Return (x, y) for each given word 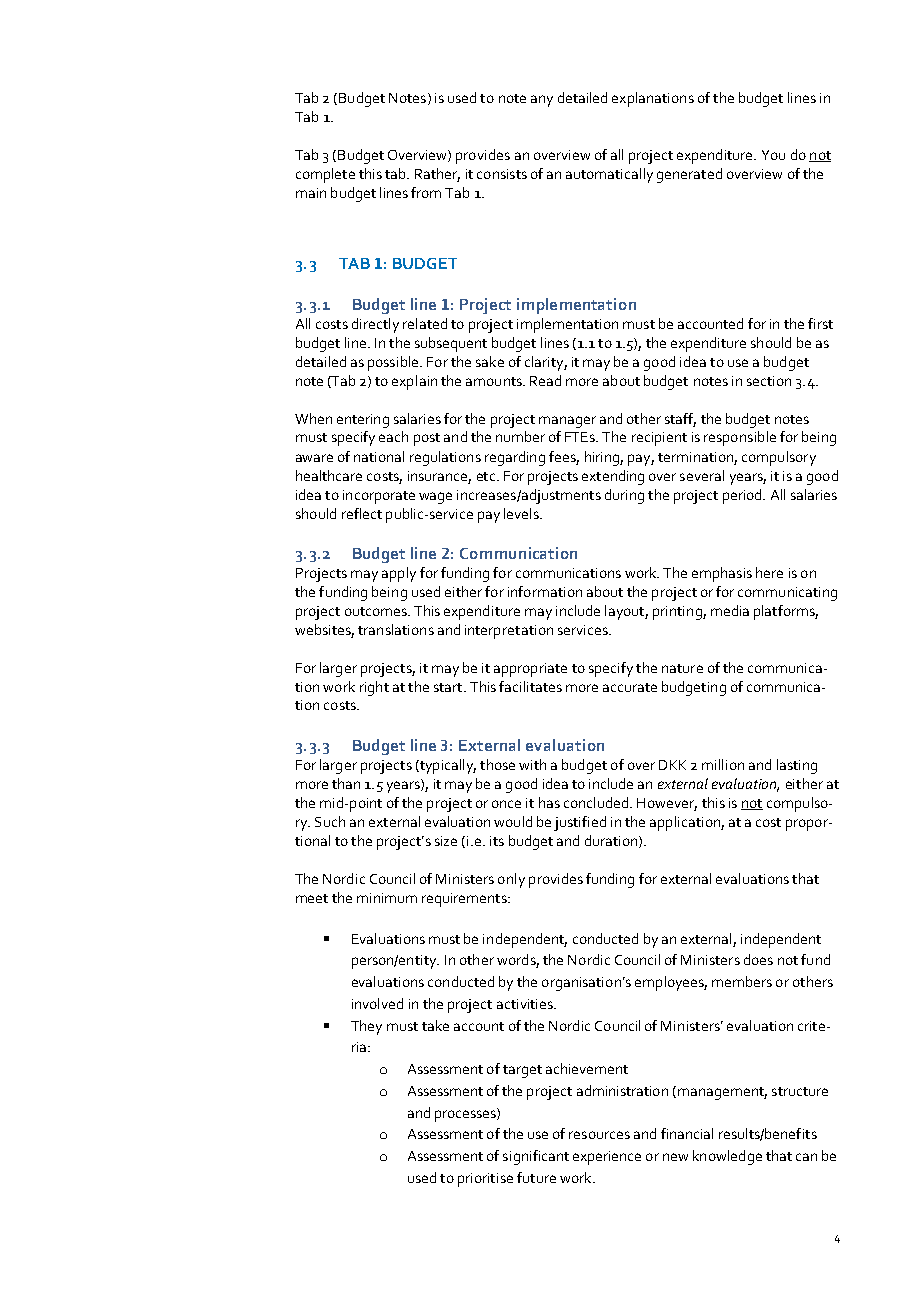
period (743, 496)
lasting (797, 766)
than (346, 783)
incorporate (379, 497)
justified (580, 823)
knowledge (727, 1157)
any (542, 101)
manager (567, 422)
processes (466, 1115)
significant (536, 1157)
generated (689, 175)
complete (325, 175)
